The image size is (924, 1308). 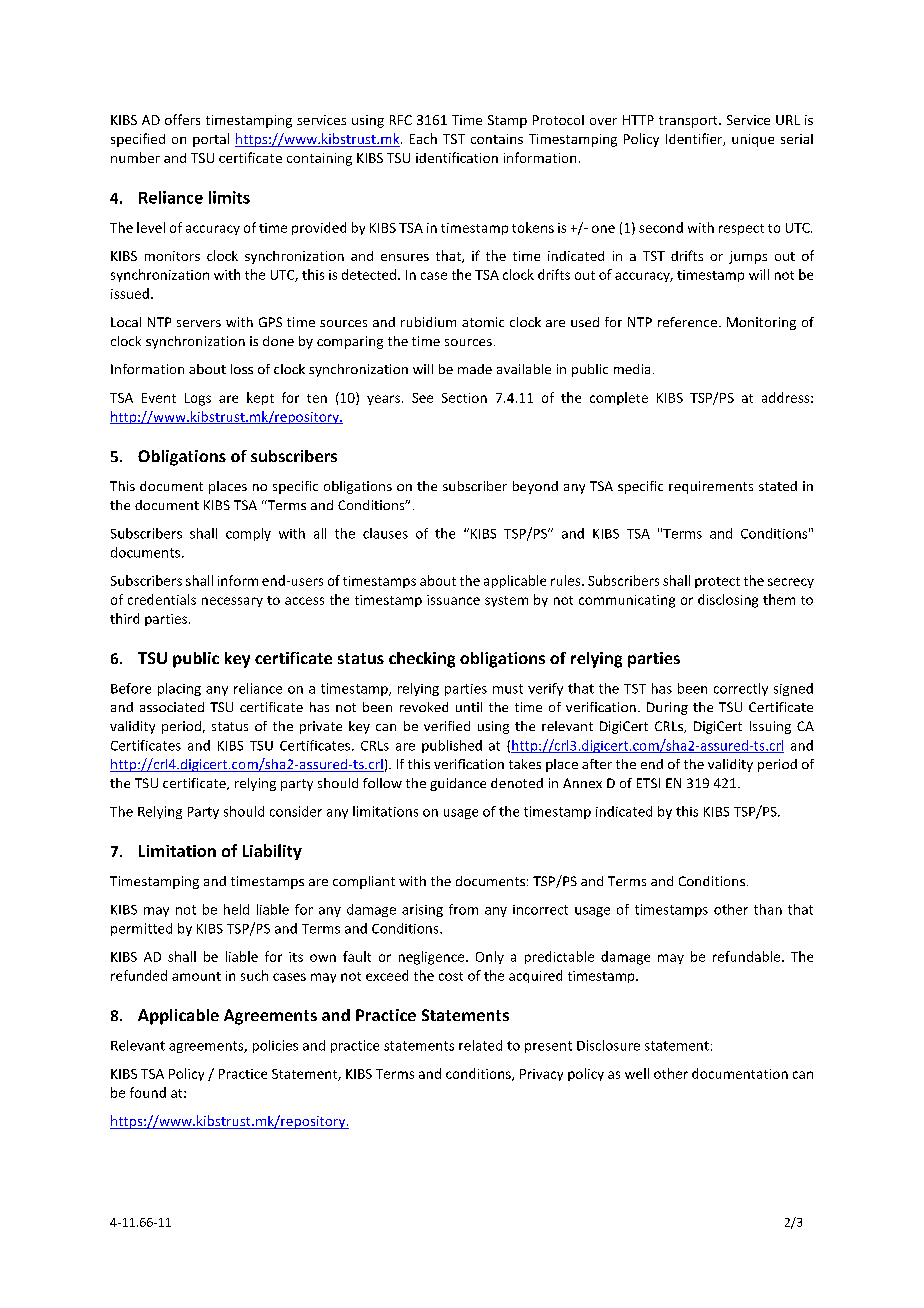 I want to click on requirements, so click(x=711, y=487).
